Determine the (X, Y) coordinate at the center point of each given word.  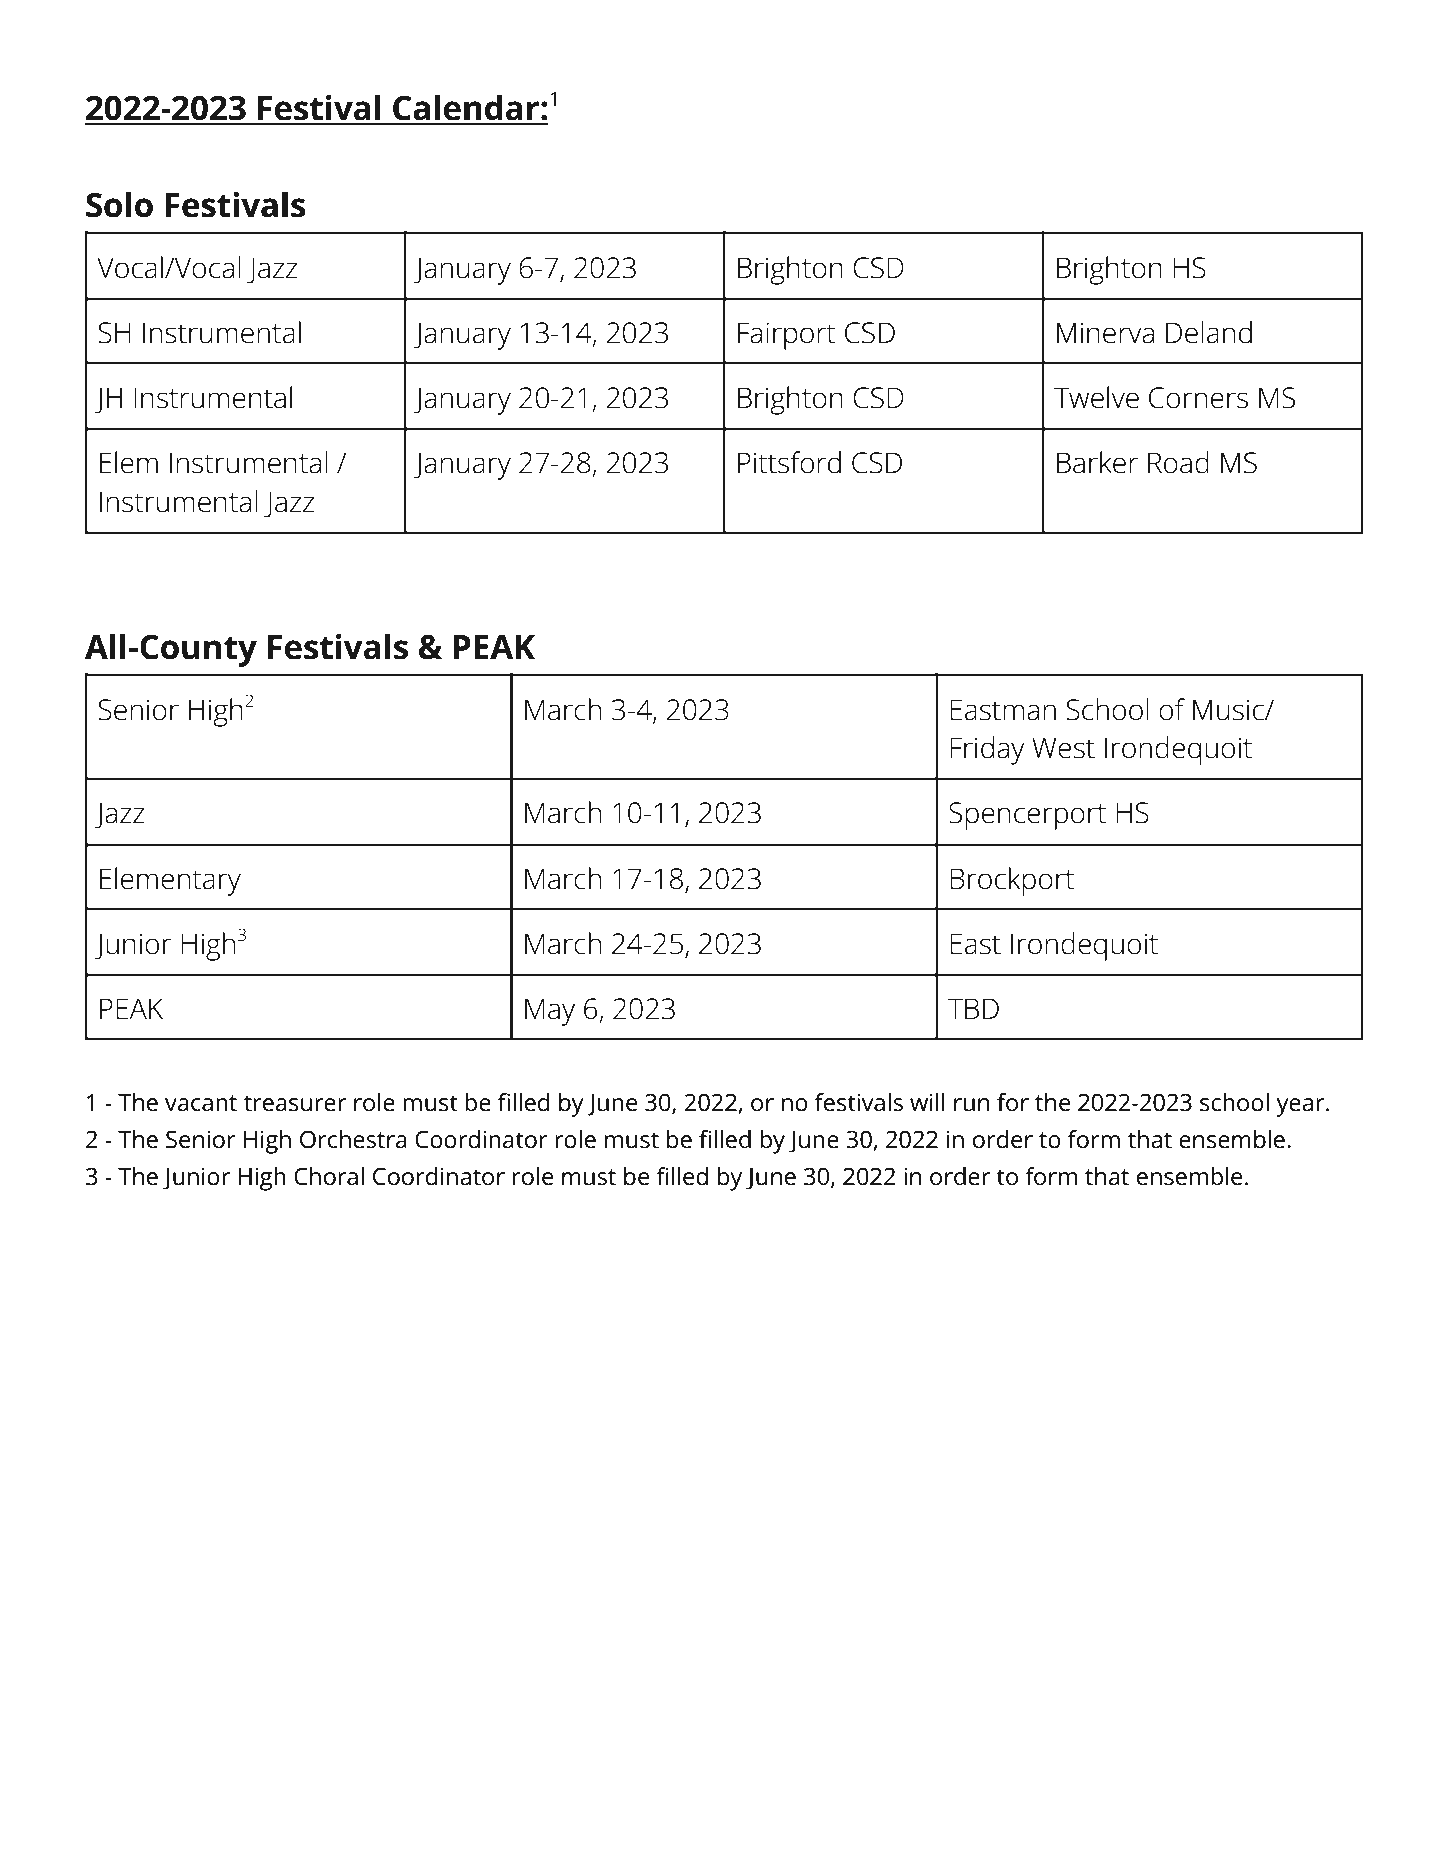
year (1301, 1107)
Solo (119, 204)
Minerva (1105, 333)
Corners (1198, 398)
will (927, 1102)
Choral (329, 1176)
